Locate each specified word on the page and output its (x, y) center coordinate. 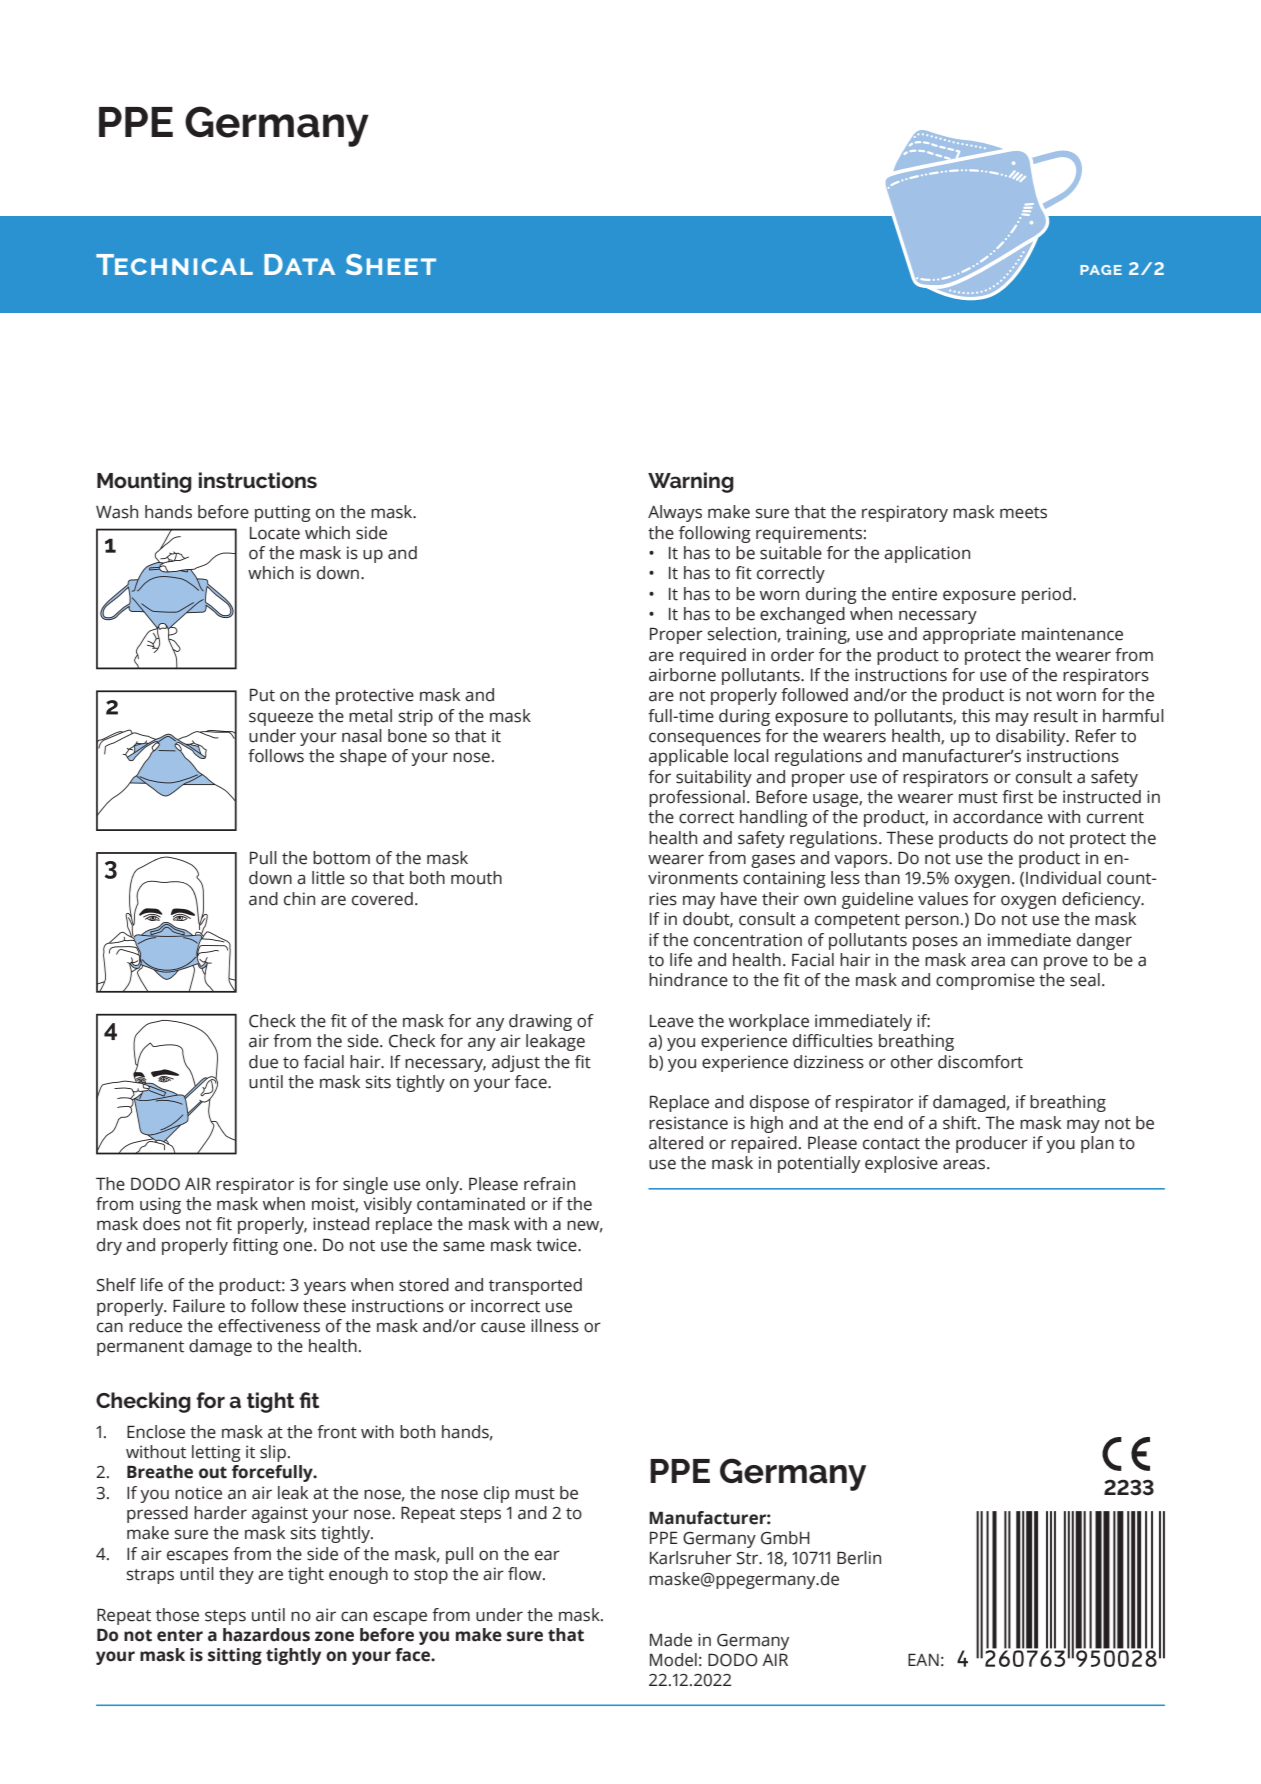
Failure (199, 1306)
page (1101, 270)
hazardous (266, 1635)
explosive (901, 1164)
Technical (174, 264)
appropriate (969, 635)
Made (671, 1640)
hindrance (688, 980)
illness (555, 1326)
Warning (691, 482)
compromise (985, 981)
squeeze (281, 719)
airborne (682, 675)
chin (299, 899)
